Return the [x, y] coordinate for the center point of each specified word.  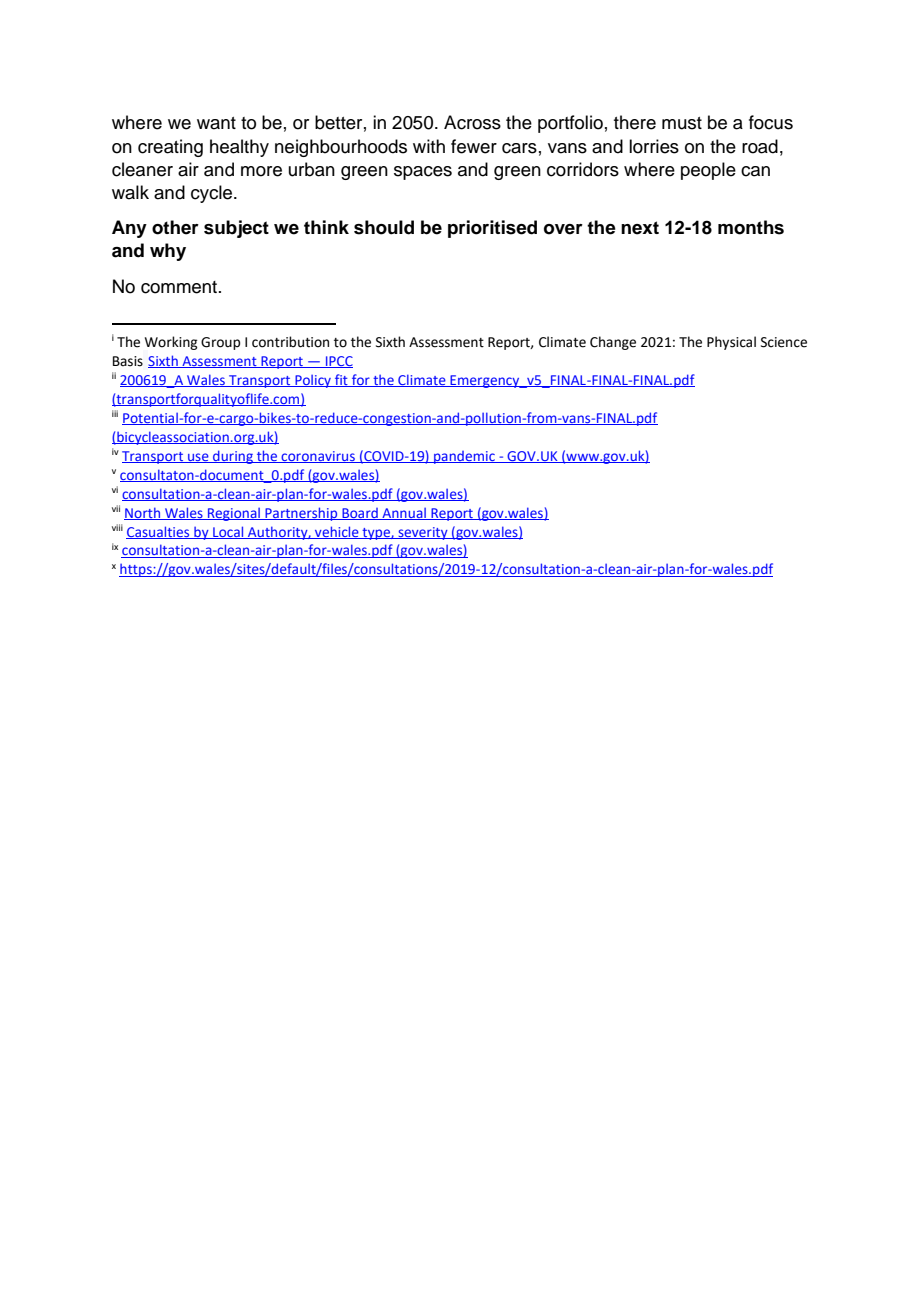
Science [784, 342]
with [429, 146]
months [751, 227]
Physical [731, 343]
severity [423, 533]
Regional [234, 514]
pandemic [464, 457]
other [175, 227]
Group [220, 343]
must [682, 123]
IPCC [338, 362]
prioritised [492, 229]
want [216, 123]
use [198, 458]
